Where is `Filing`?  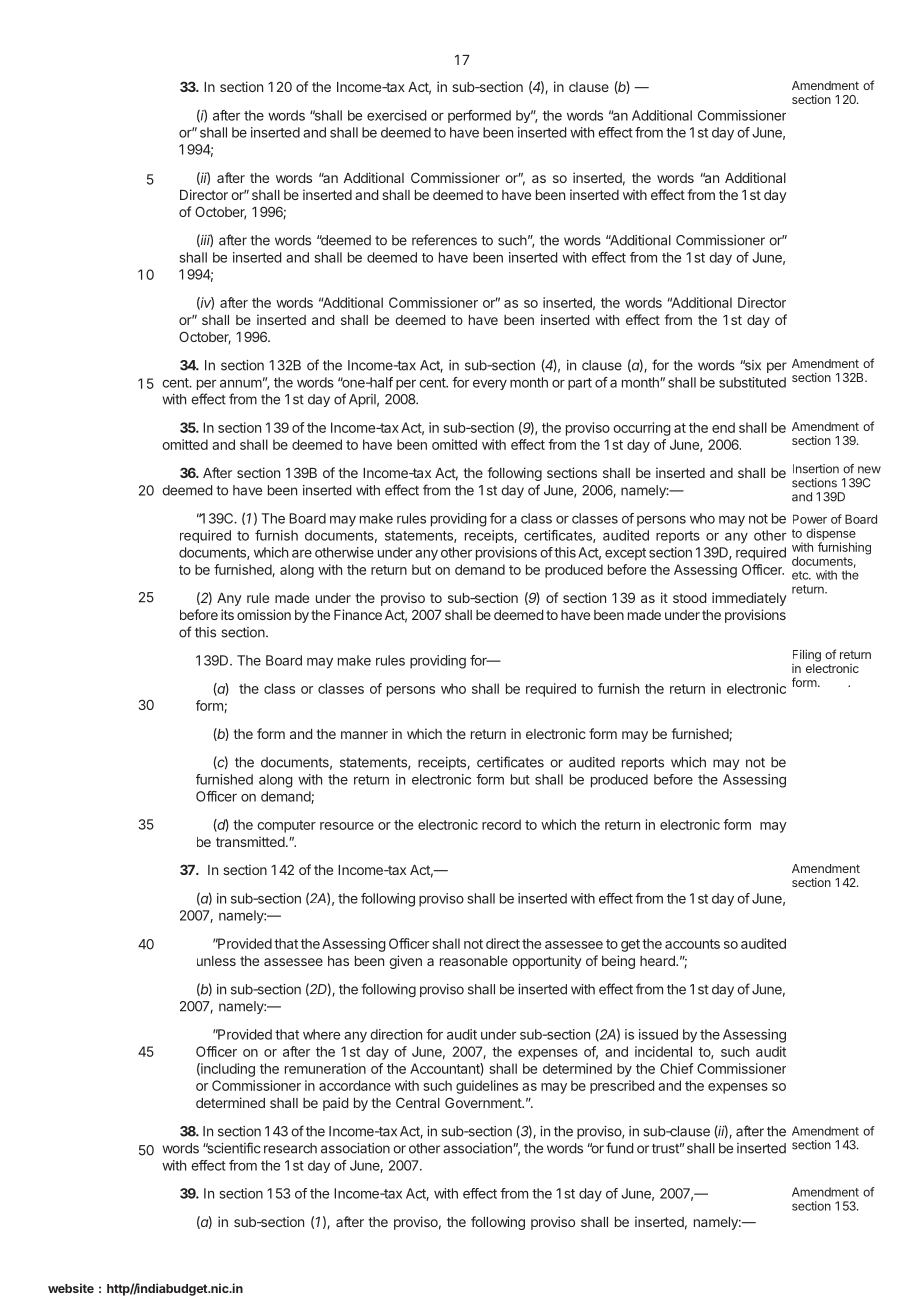
Filing is located at coordinates (807, 656).
